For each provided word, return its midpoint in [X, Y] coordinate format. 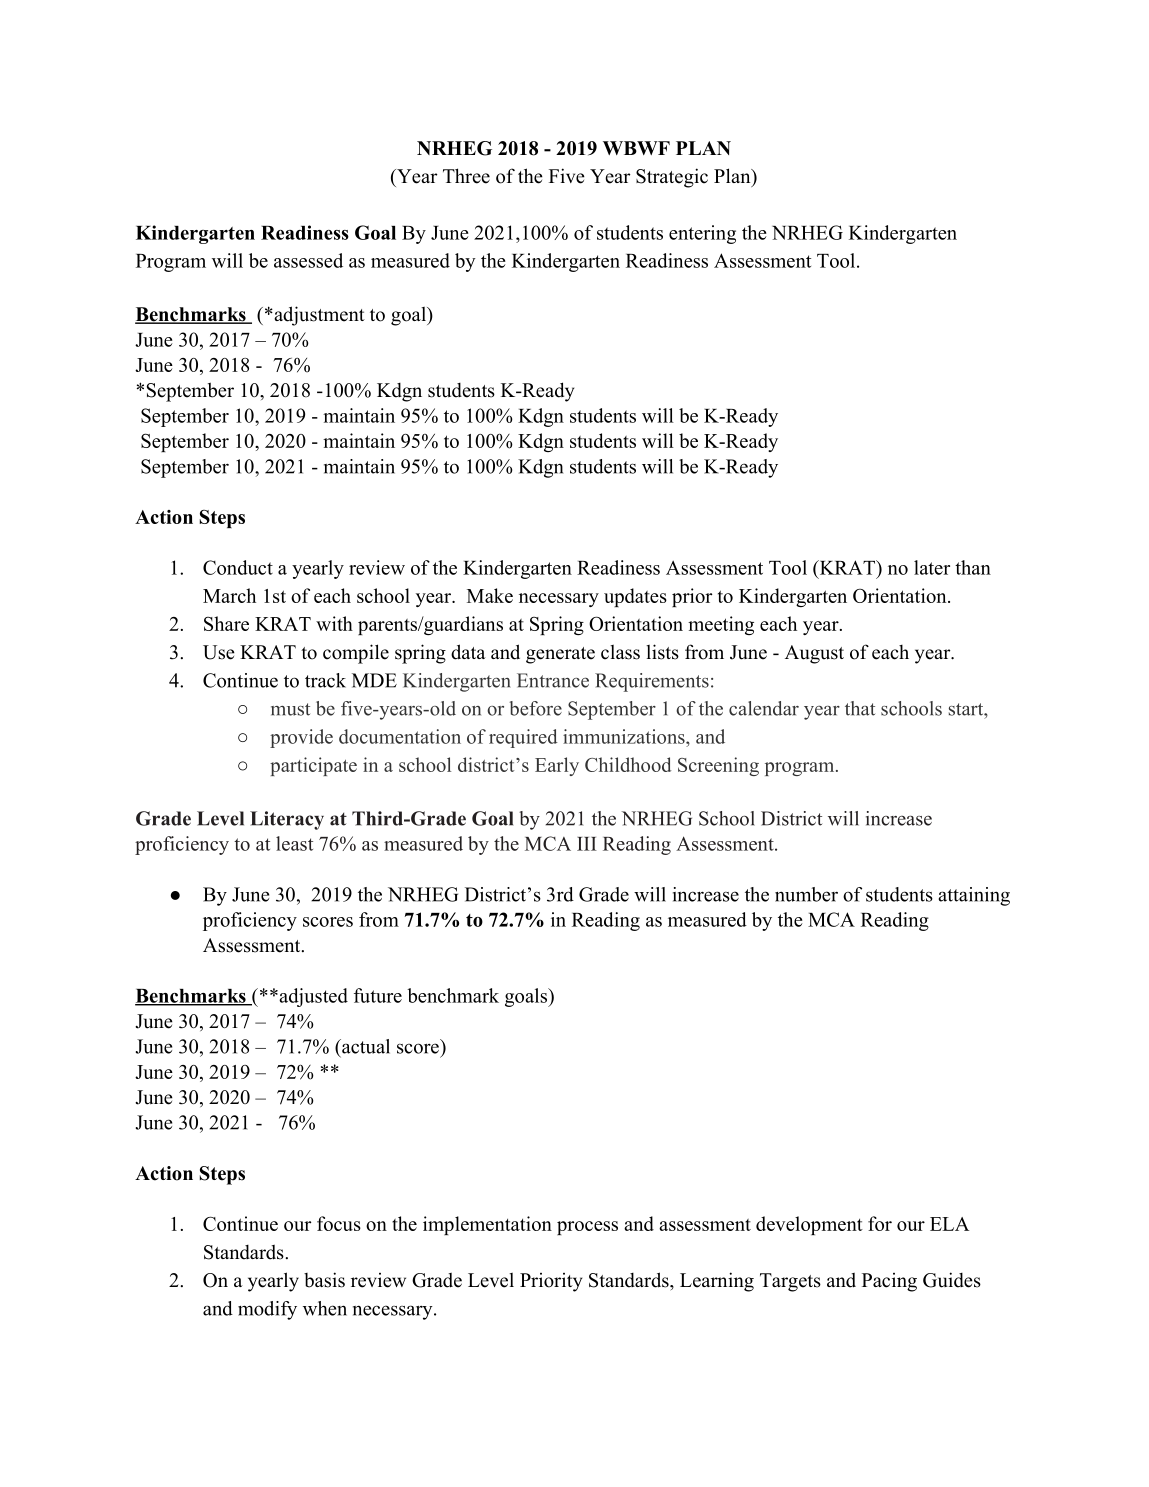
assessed [308, 260]
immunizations [625, 736]
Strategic [672, 178]
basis [324, 1280]
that [860, 708]
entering [702, 234]
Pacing [889, 1282]
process [587, 1228]
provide [301, 738]
